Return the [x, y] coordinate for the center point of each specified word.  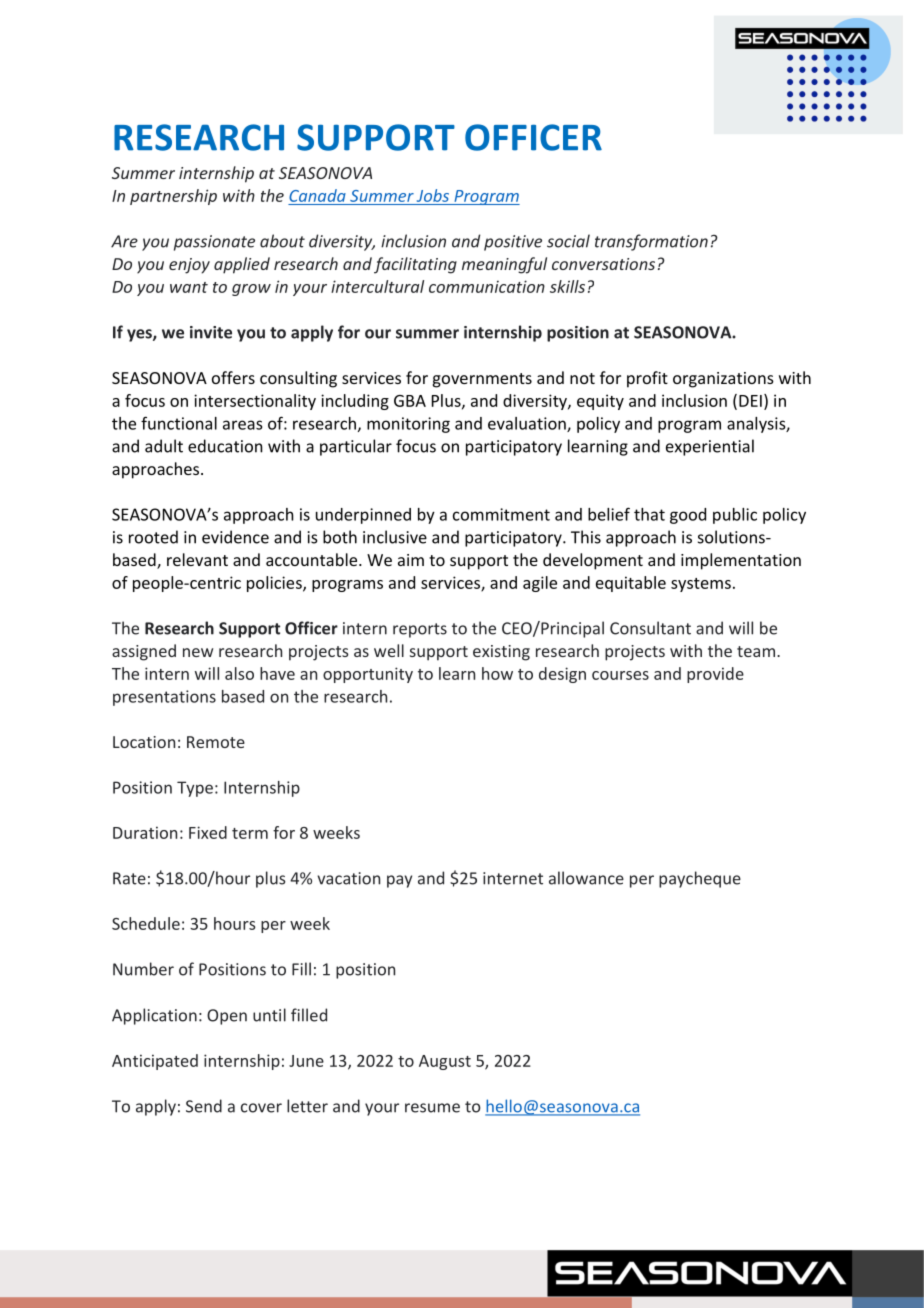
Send [204, 1106]
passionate [214, 243]
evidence [235, 537]
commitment [501, 514]
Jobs [433, 195]
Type [195, 789]
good [688, 516]
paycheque [700, 879]
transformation [651, 242]
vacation [348, 878]
